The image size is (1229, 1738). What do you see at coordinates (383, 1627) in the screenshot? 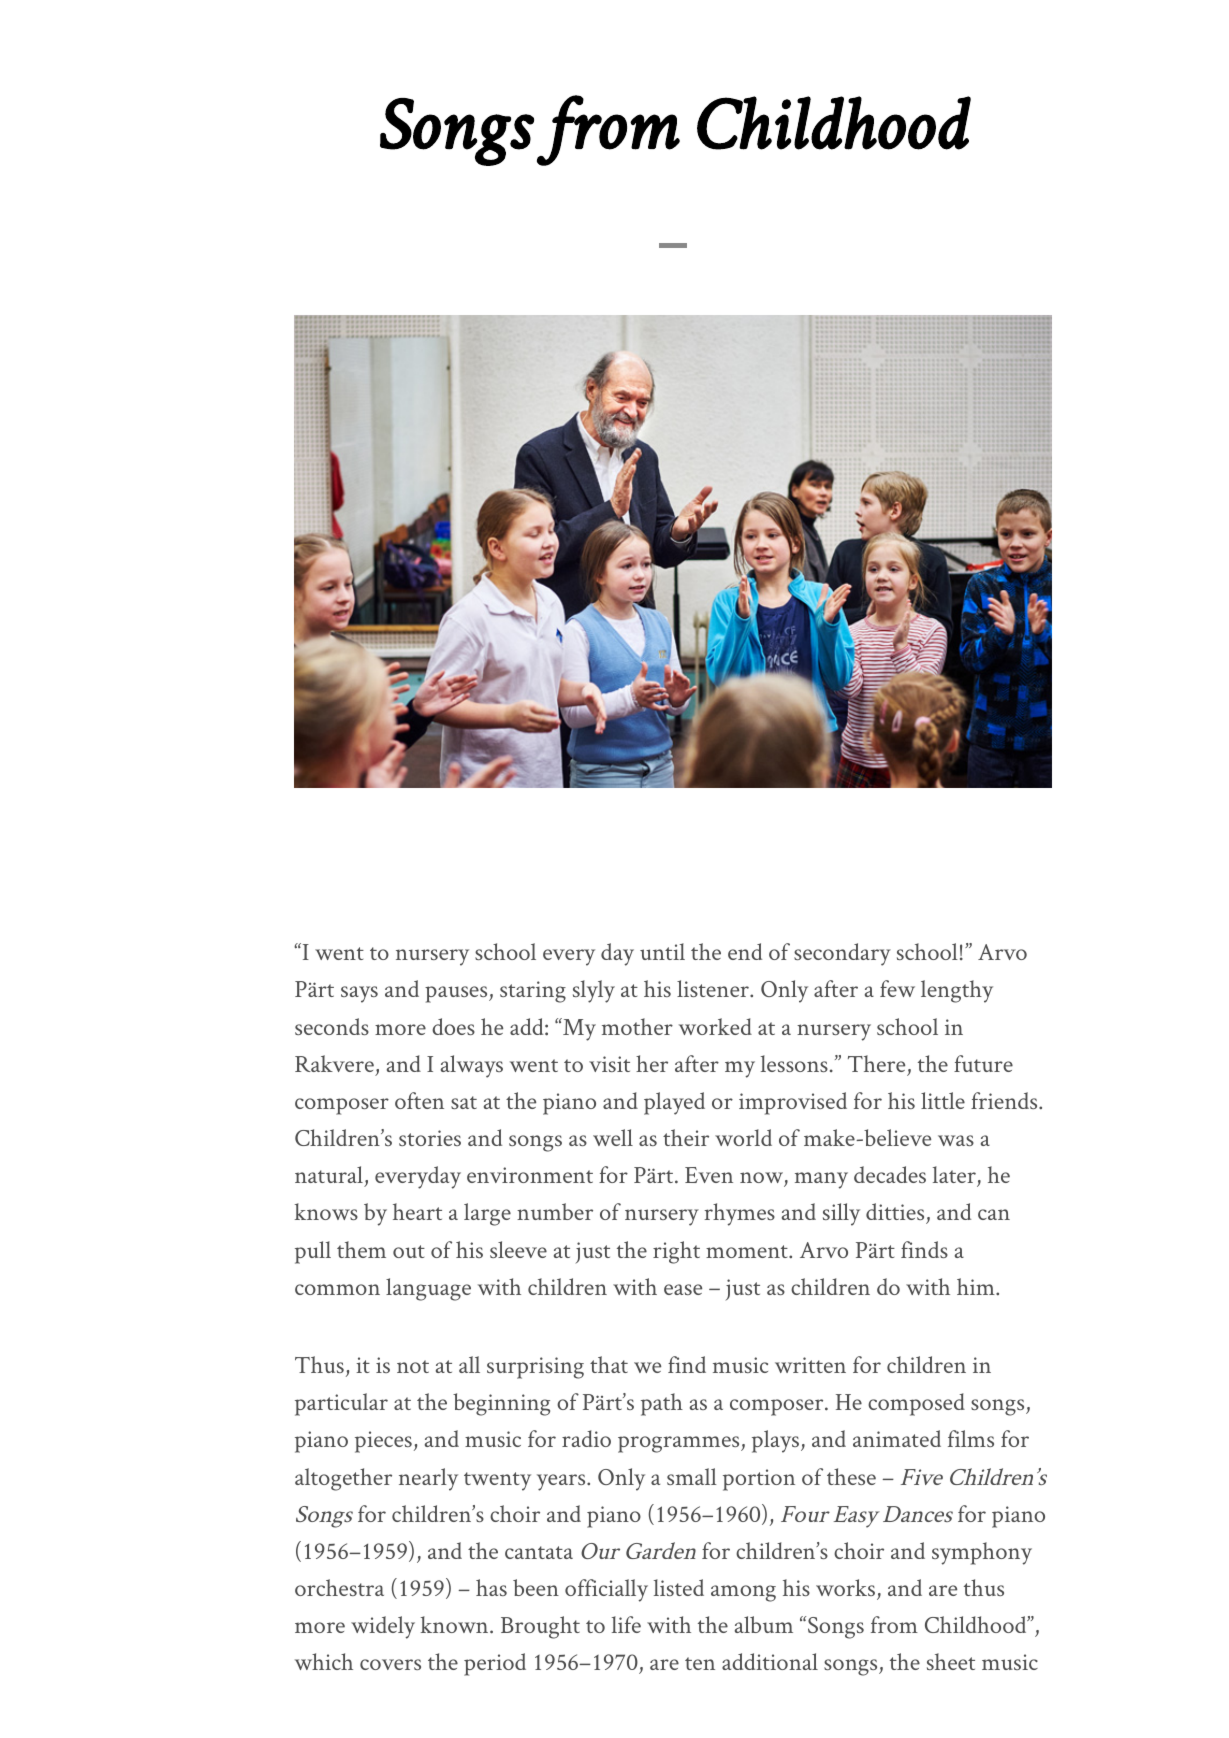
I see `widely` at bounding box center [383, 1627].
